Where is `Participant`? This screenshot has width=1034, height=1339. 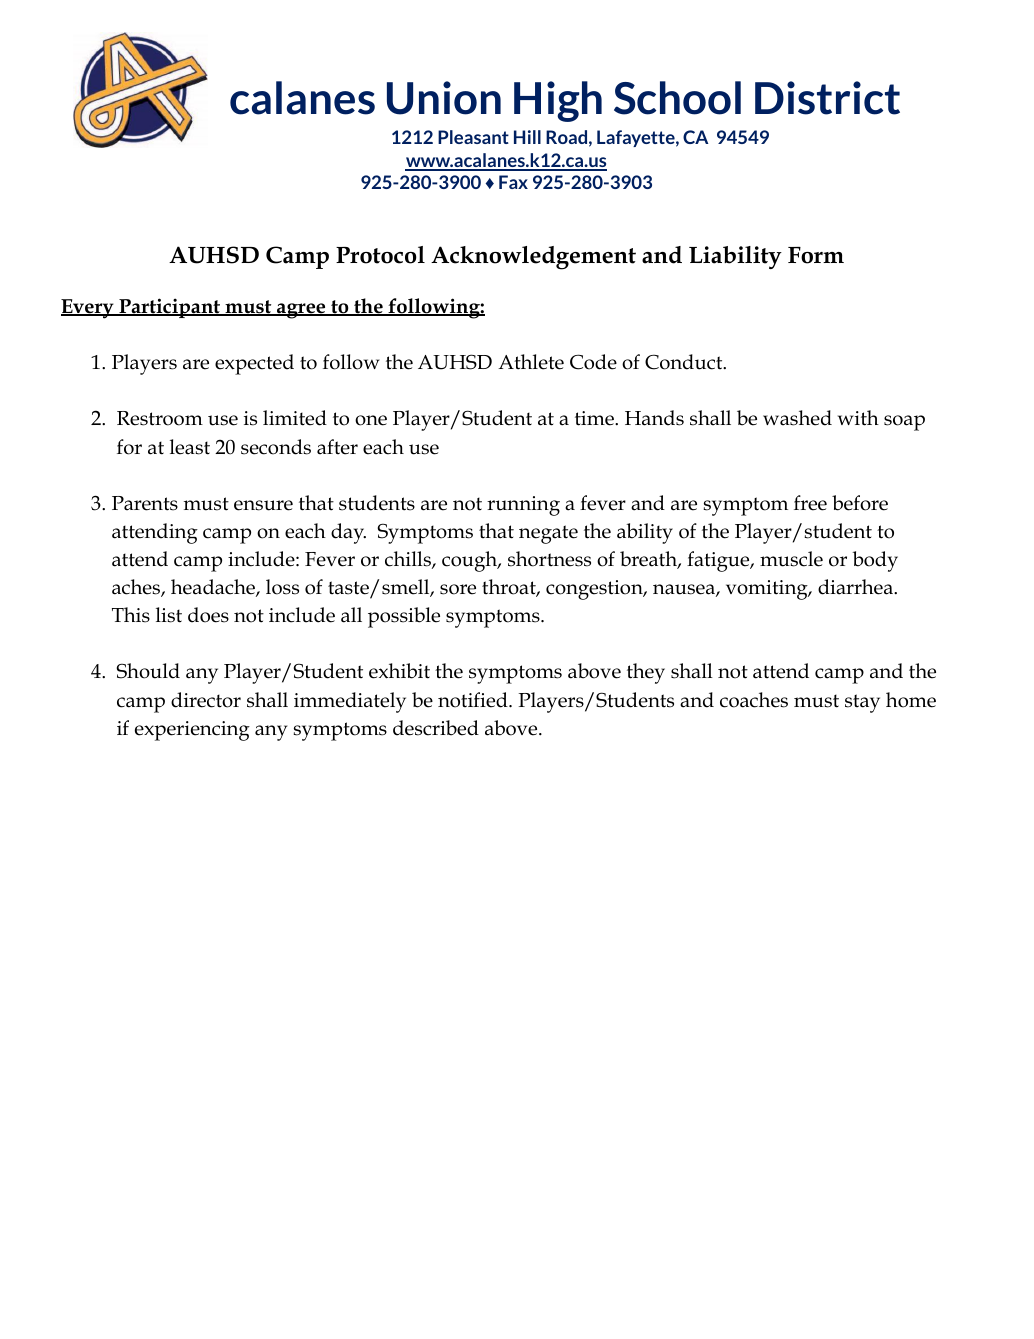 Participant is located at coordinates (170, 308).
